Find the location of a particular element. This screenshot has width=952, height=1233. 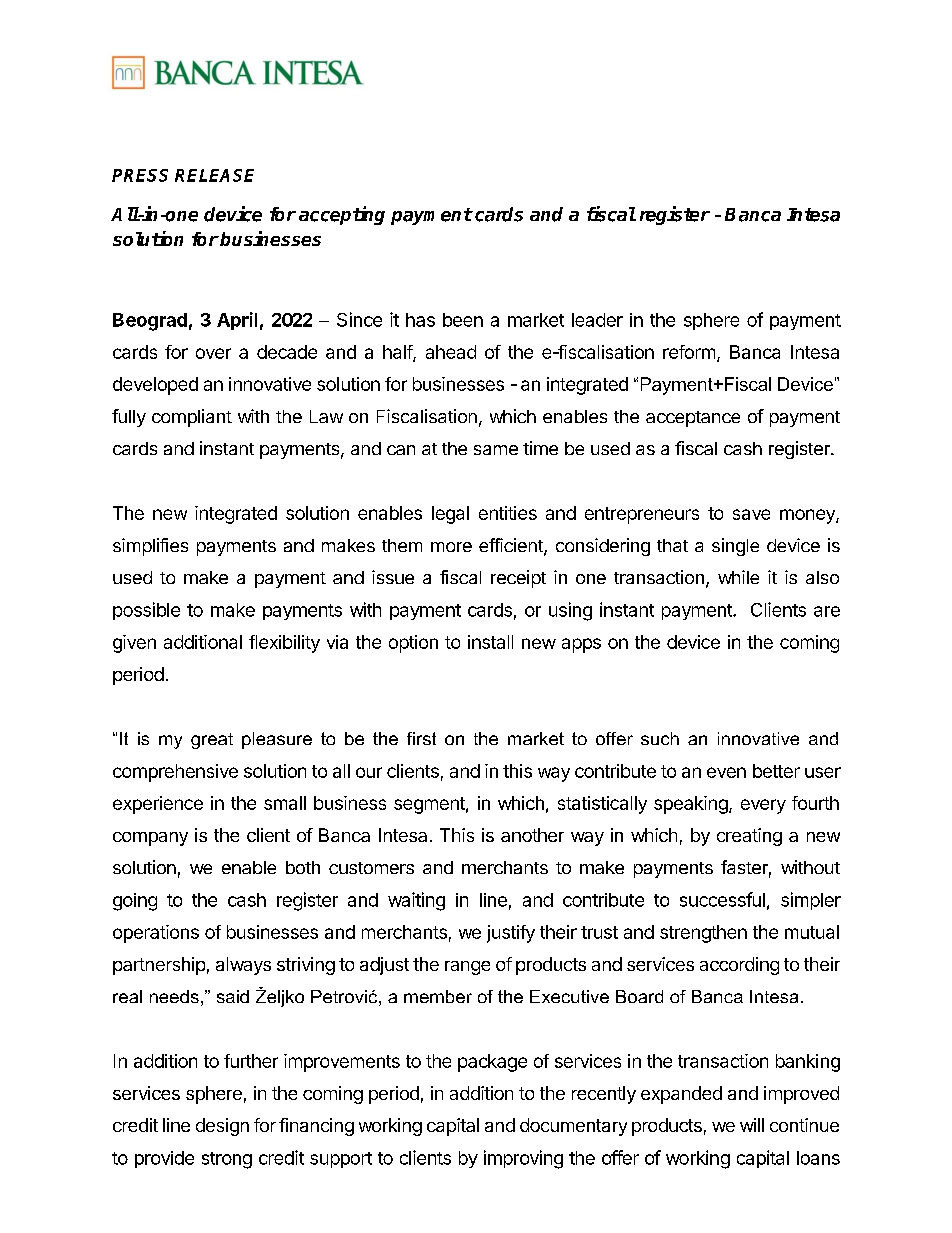

design is located at coordinates (222, 1127).
